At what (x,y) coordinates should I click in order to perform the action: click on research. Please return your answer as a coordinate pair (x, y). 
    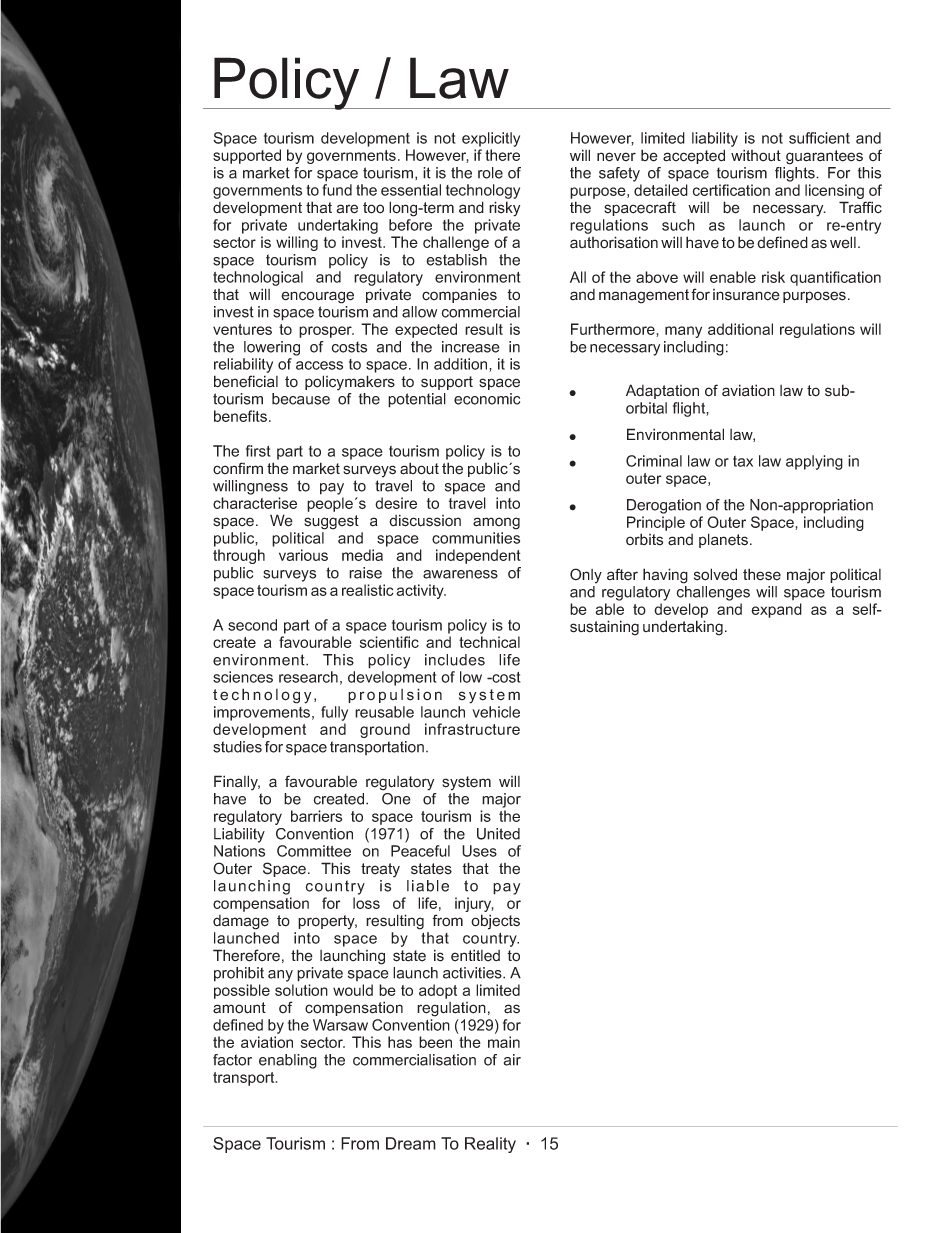
    Looking at the image, I should click on (308, 677).
